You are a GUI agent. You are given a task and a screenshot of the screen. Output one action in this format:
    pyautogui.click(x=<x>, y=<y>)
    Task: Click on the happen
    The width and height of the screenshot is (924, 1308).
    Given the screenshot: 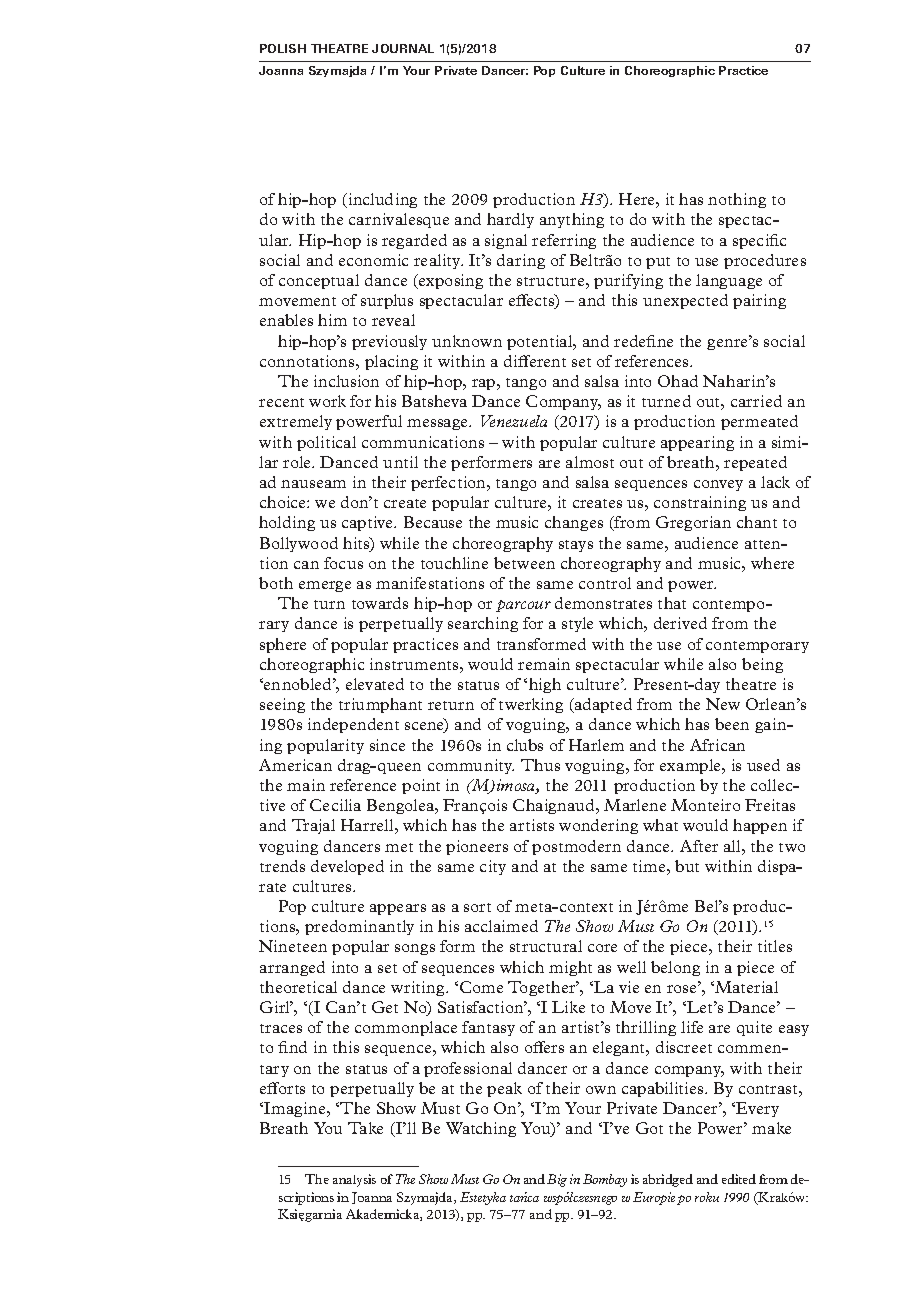 What is the action you would take?
    pyautogui.click(x=760, y=826)
